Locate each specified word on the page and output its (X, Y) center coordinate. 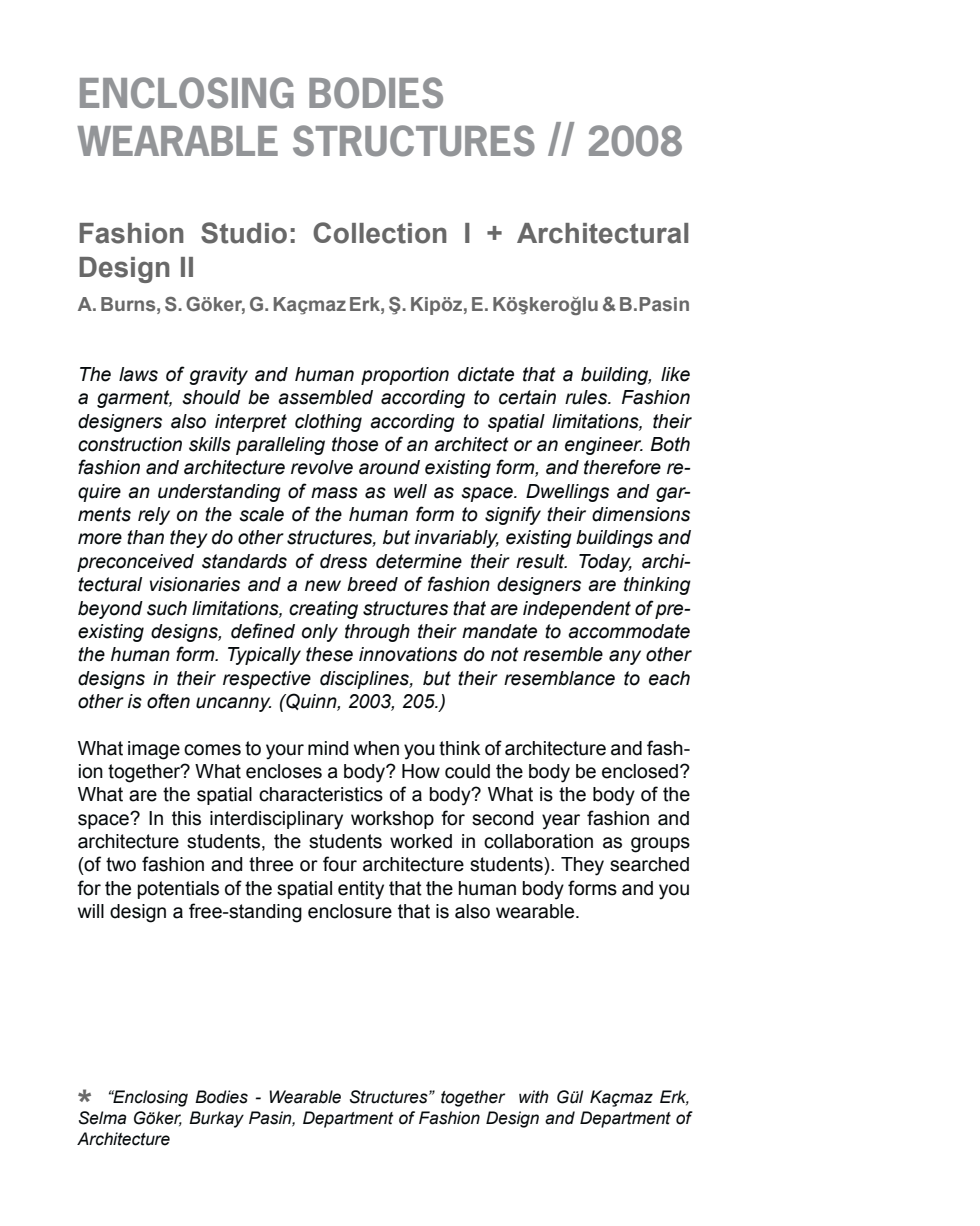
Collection (380, 233)
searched (649, 864)
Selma (102, 1118)
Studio (244, 233)
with (534, 1097)
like (675, 374)
